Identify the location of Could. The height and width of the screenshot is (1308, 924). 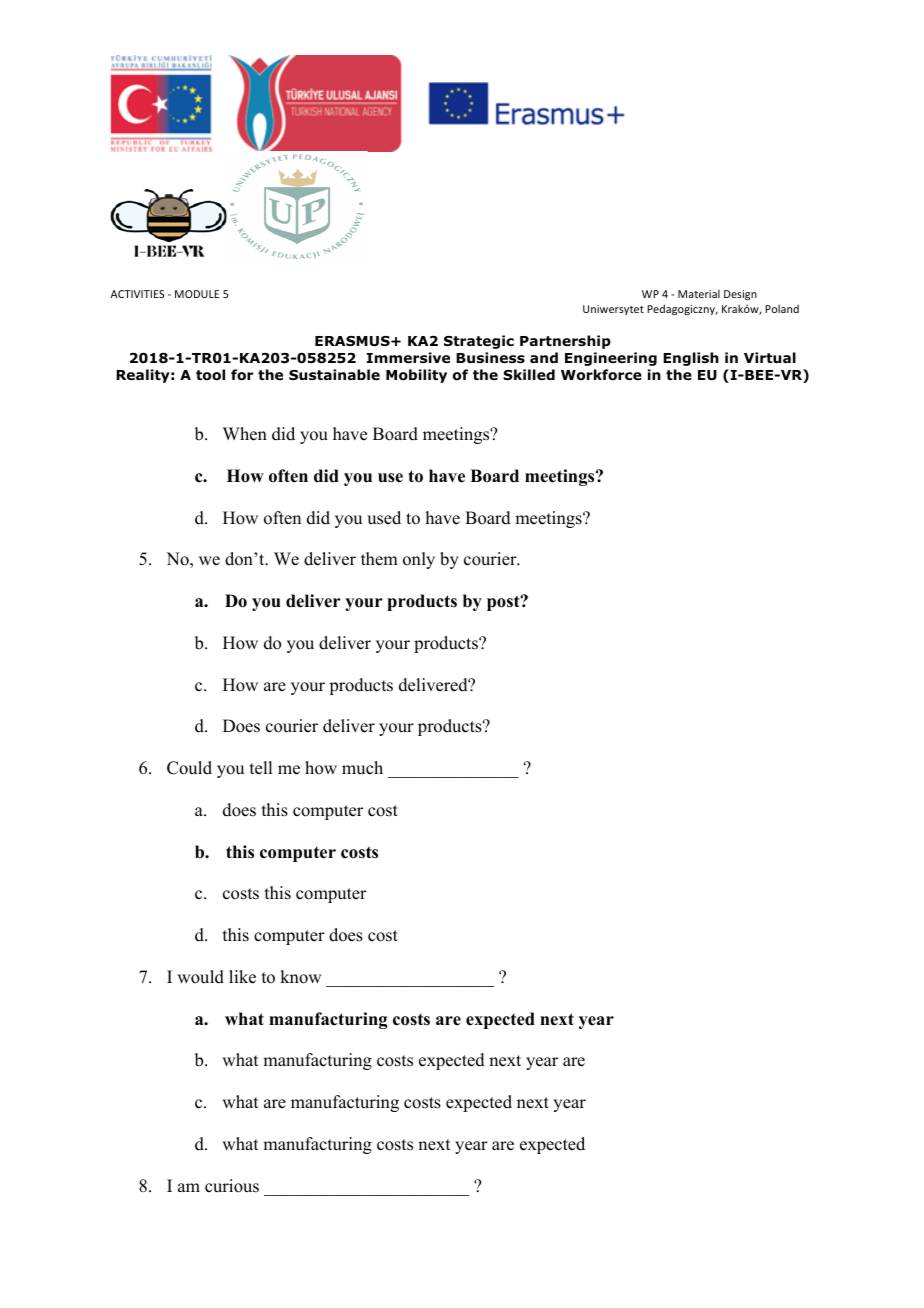
(189, 768).
